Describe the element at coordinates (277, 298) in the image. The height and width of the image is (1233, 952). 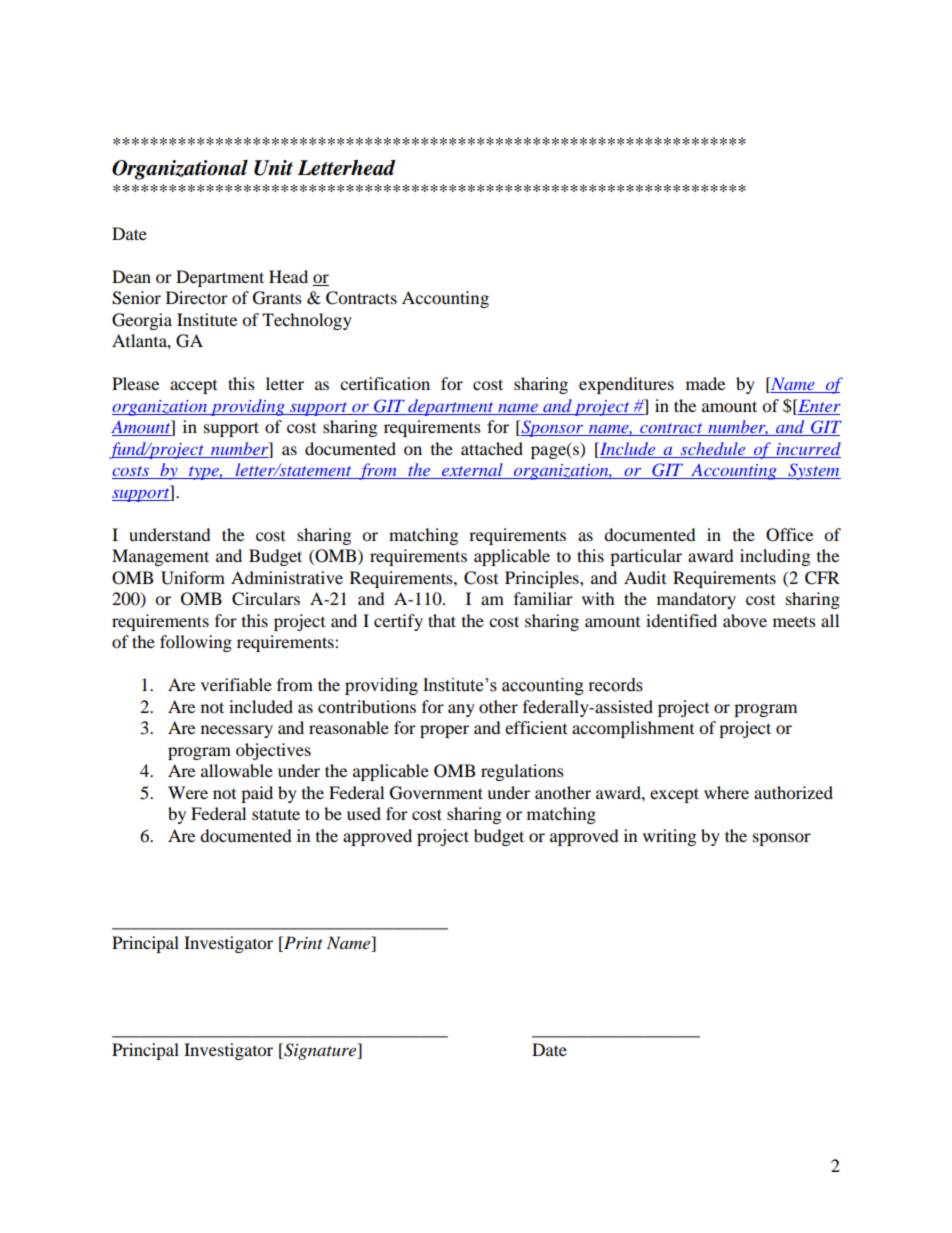
I see `Grants` at that location.
